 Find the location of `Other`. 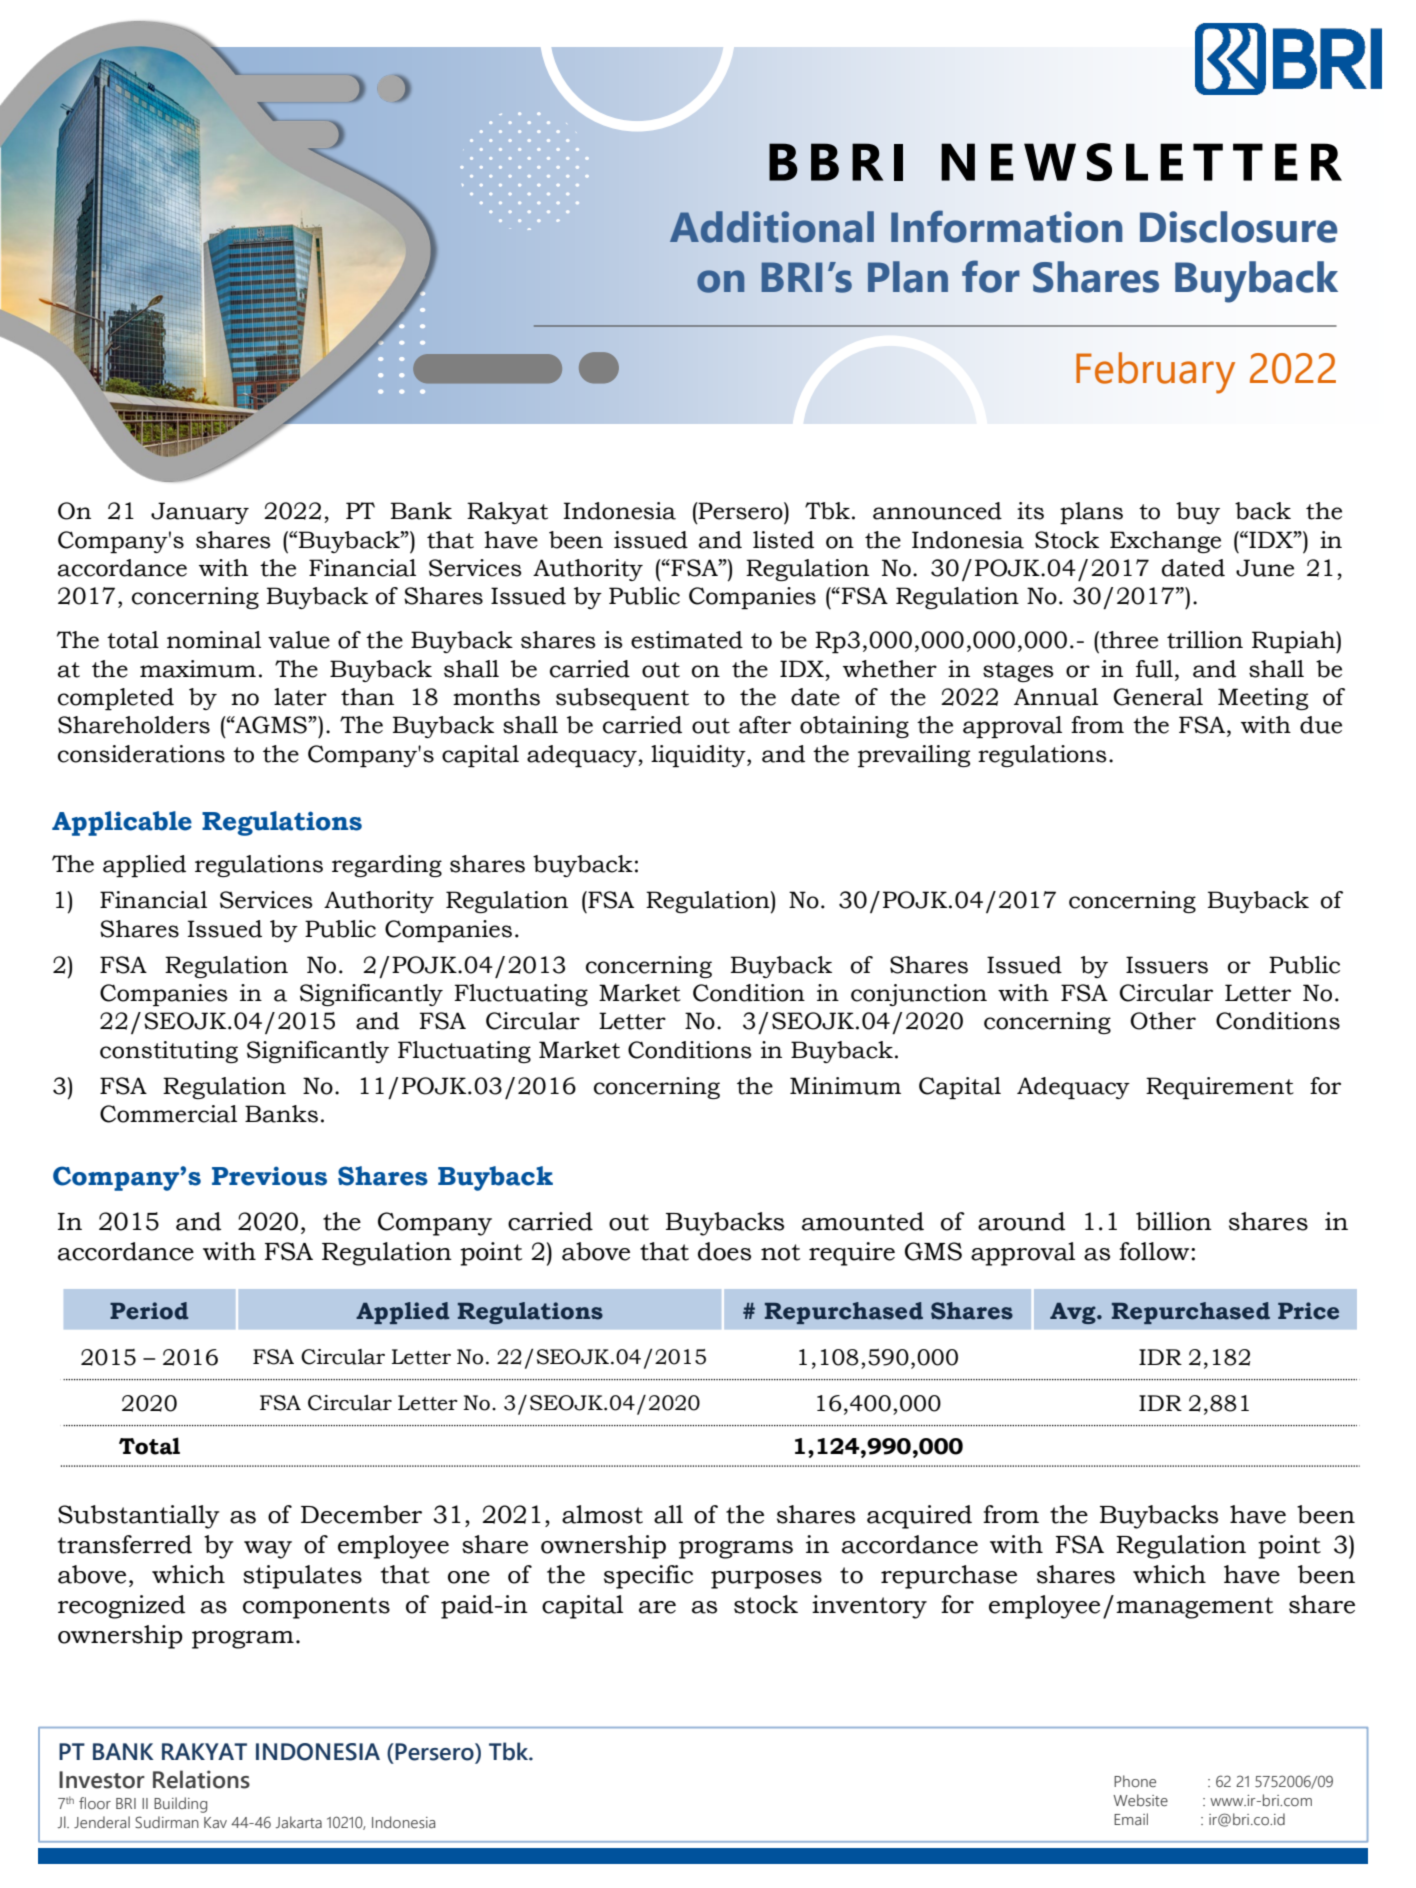

Other is located at coordinates (1163, 1021).
